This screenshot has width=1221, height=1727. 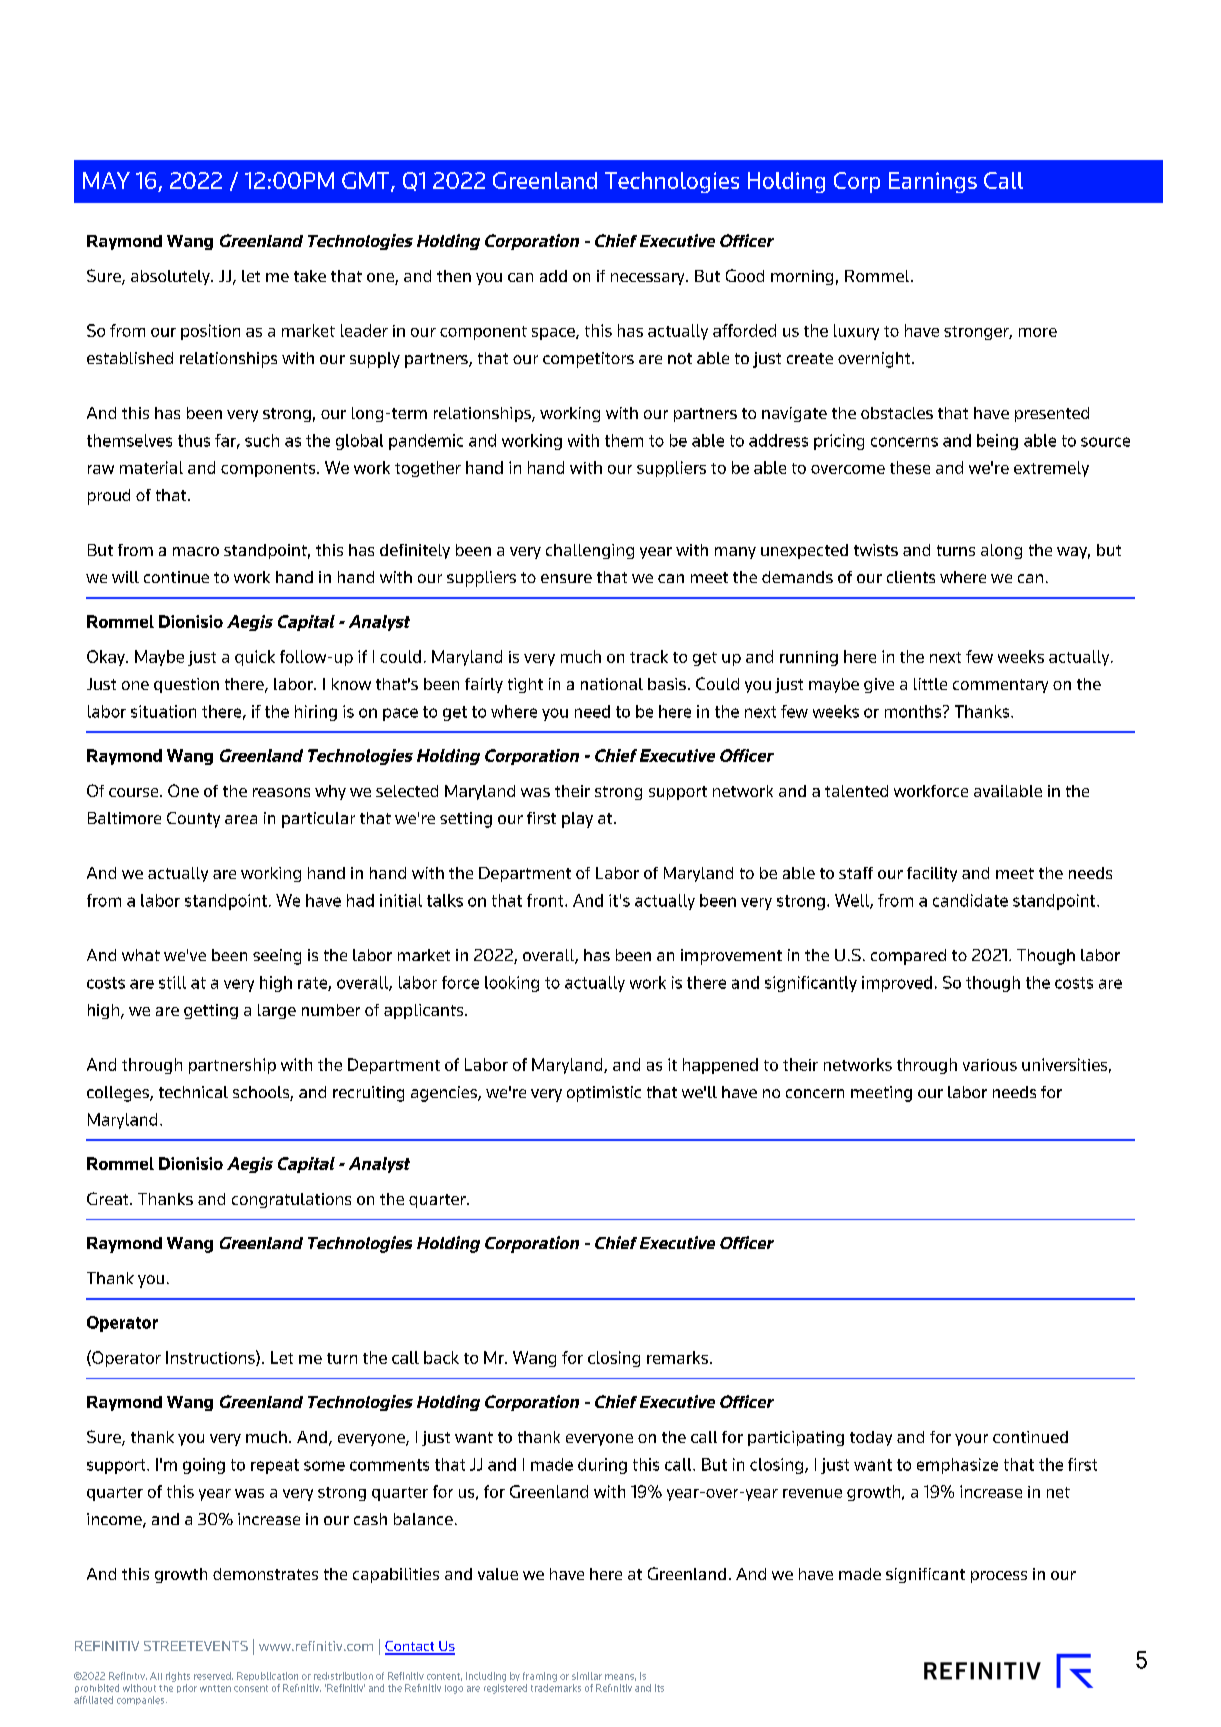 What do you see at coordinates (999, 1577) in the screenshot?
I see `process` at bounding box center [999, 1577].
